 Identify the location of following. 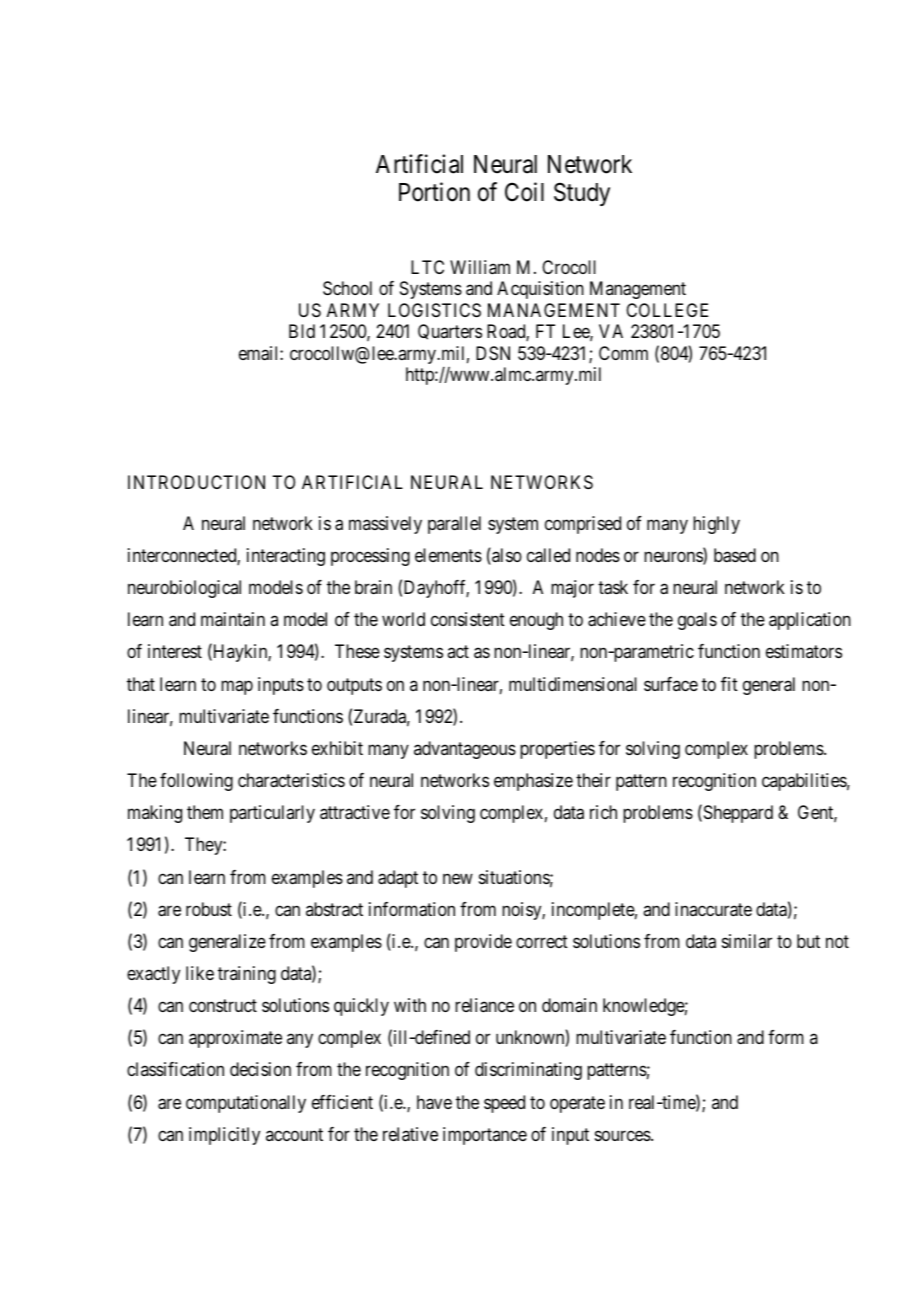
(196, 782).
